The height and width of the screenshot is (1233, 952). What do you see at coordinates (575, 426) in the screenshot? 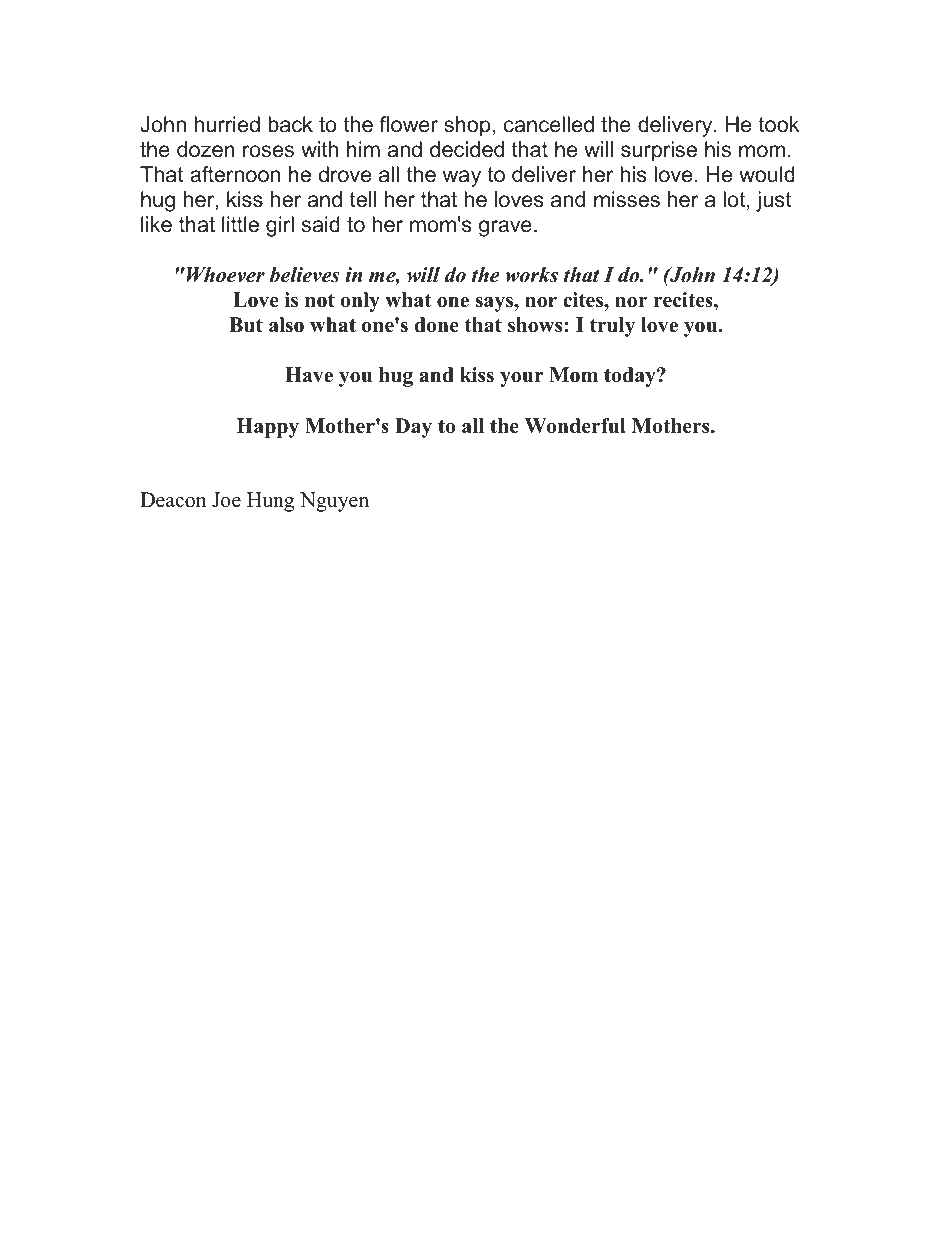
I see `Wonderful` at bounding box center [575, 426].
